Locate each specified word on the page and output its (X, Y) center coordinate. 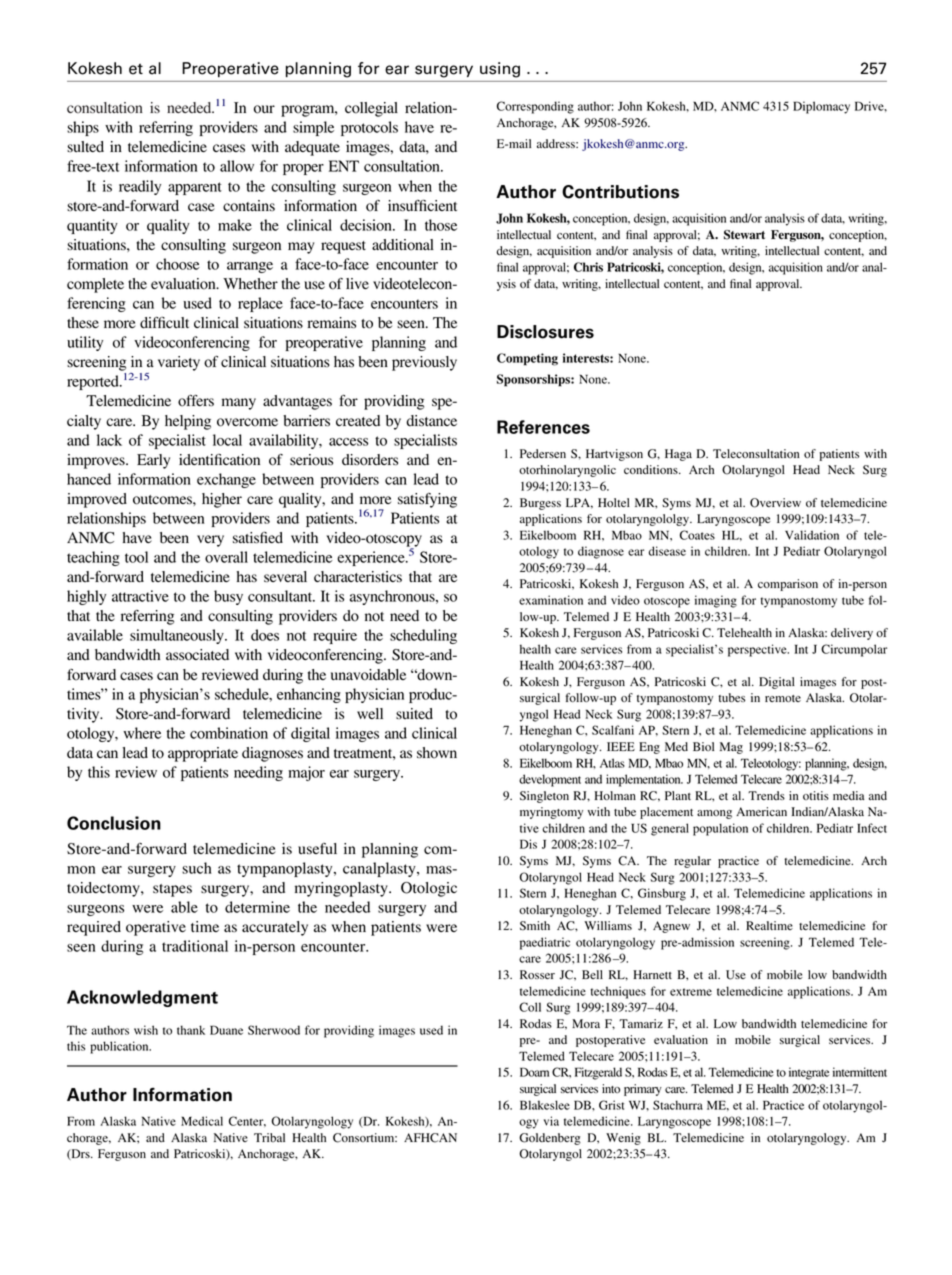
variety (179, 363)
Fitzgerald (598, 1073)
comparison (788, 585)
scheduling (423, 636)
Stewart (744, 235)
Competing (527, 359)
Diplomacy (821, 107)
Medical (202, 1121)
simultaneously (178, 636)
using (500, 70)
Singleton (544, 797)
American (761, 811)
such (197, 868)
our (264, 109)
